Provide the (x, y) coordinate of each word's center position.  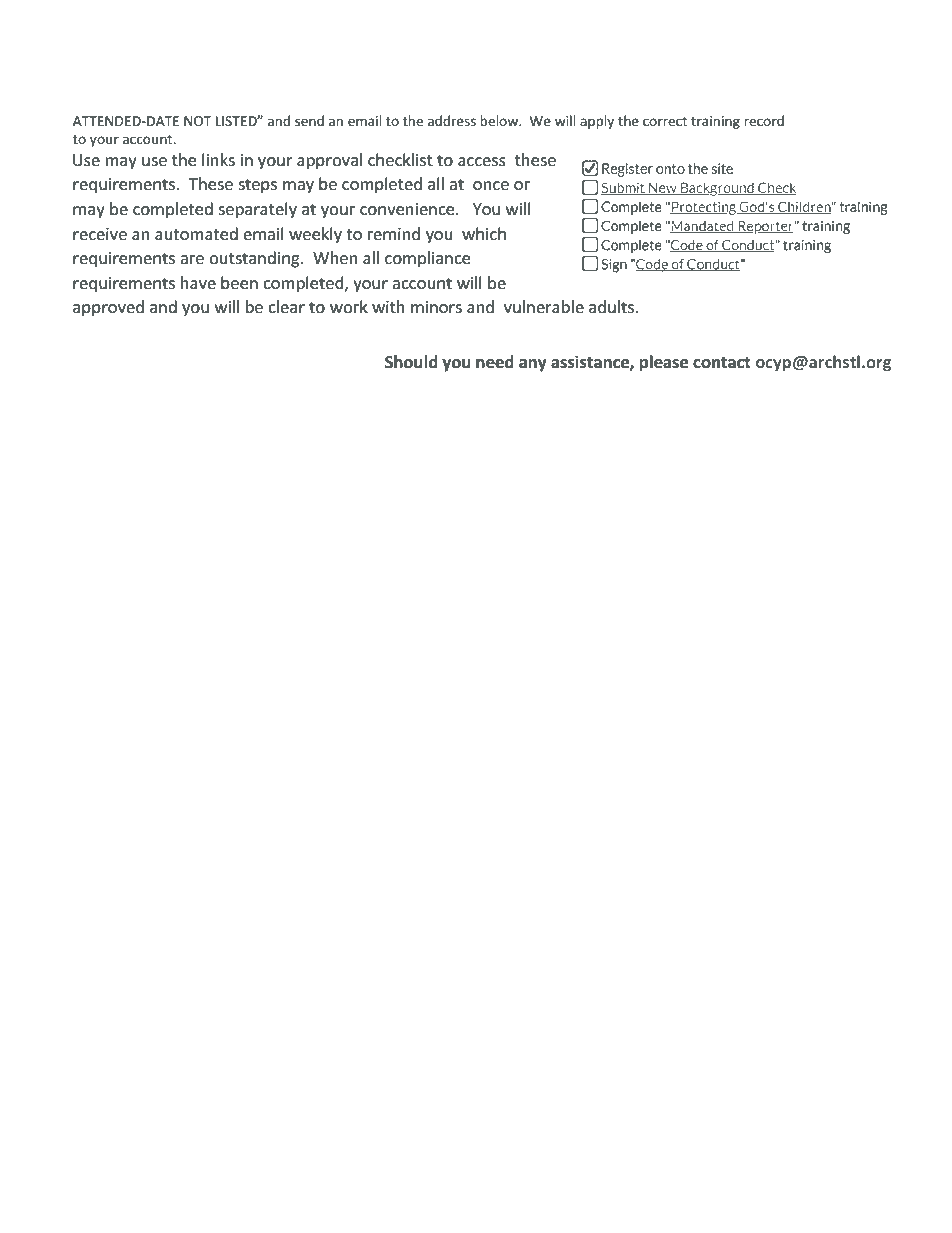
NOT (197, 121)
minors (436, 307)
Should (411, 362)
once (491, 185)
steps (257, 186)
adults (611, 306)
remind (394, 233)
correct (665, 121)
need (495, 362)
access (482, 161)
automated (196, 233)
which (484, 233)
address (452, 120)
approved (108, 308)
